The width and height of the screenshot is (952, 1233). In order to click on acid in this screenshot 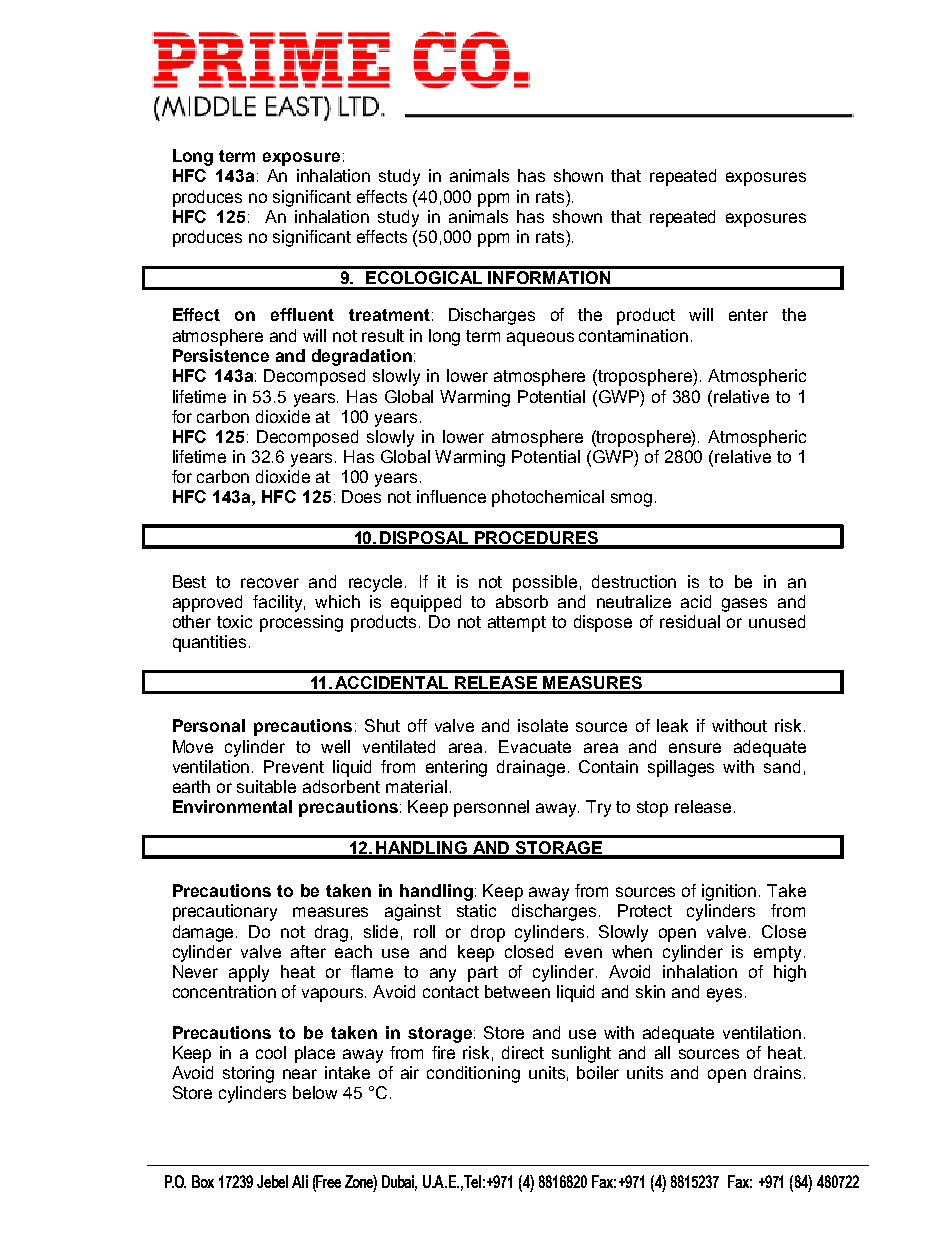, I will do `click(696, 601)`.
